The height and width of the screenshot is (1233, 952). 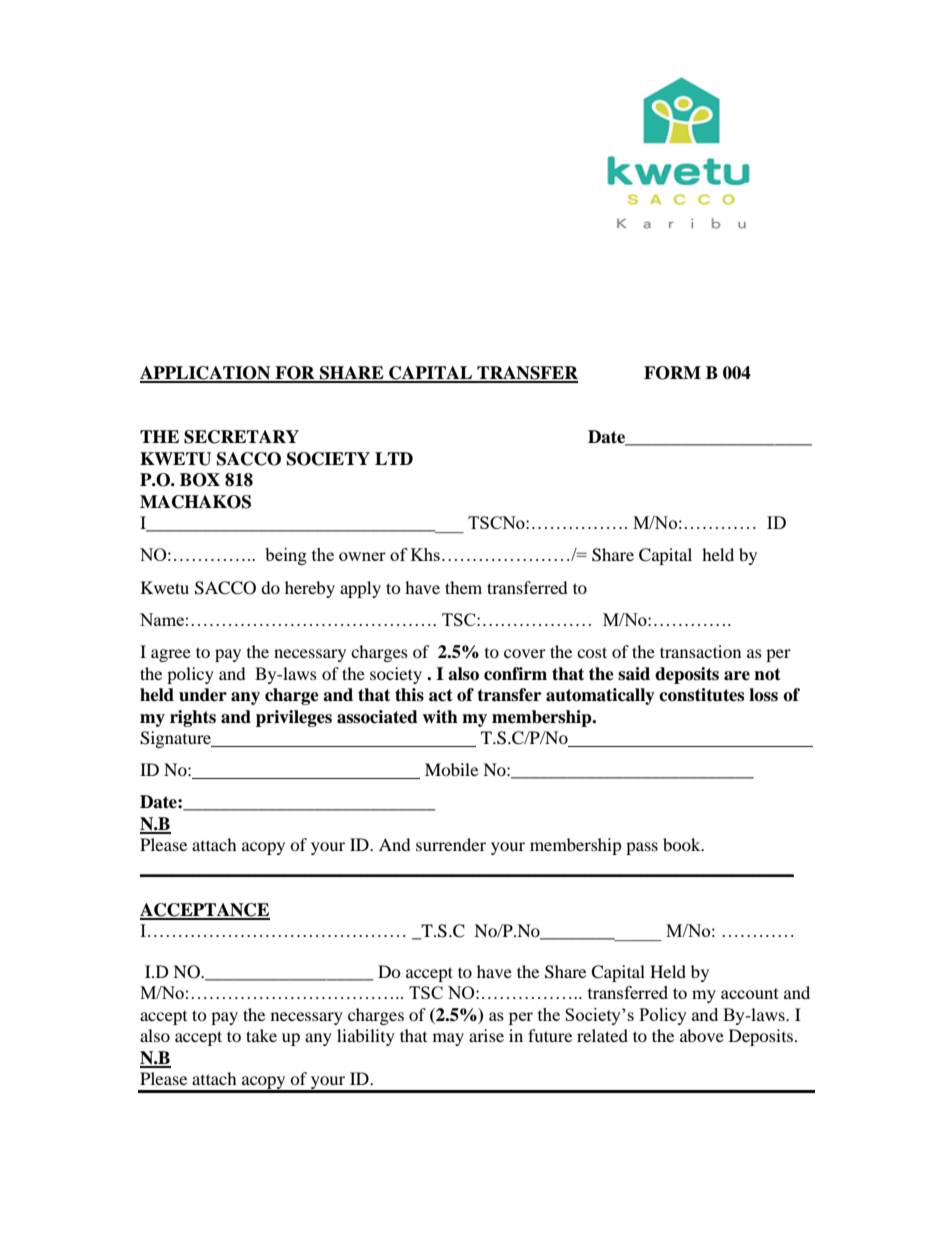 What do you see at coordinates (672, 373) in the screenshot?
I see `FORM` at bounding box center [672, 373].
